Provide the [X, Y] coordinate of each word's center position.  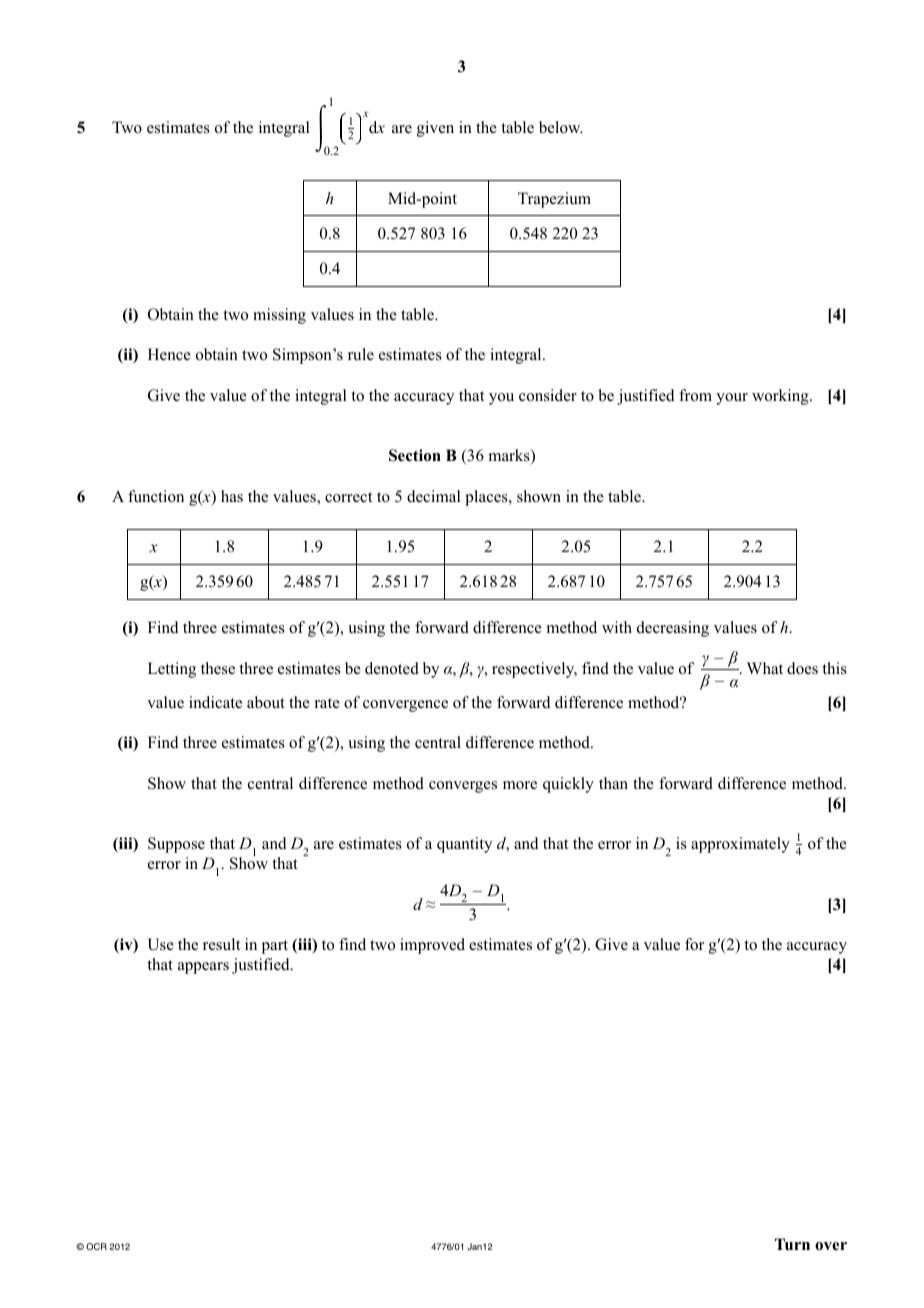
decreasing [673, 629]
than [613, 783]
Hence [169, 354]
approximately [740, 845]
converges [463, 787]
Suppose [176, 845]
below [561, 127]
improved [432, 946]
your [732, 399]
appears [203, 968]
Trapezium [554, 200]
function [156, 496]
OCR [96, 1246]
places [487, 498]
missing [279, 316]
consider [548, 395]
